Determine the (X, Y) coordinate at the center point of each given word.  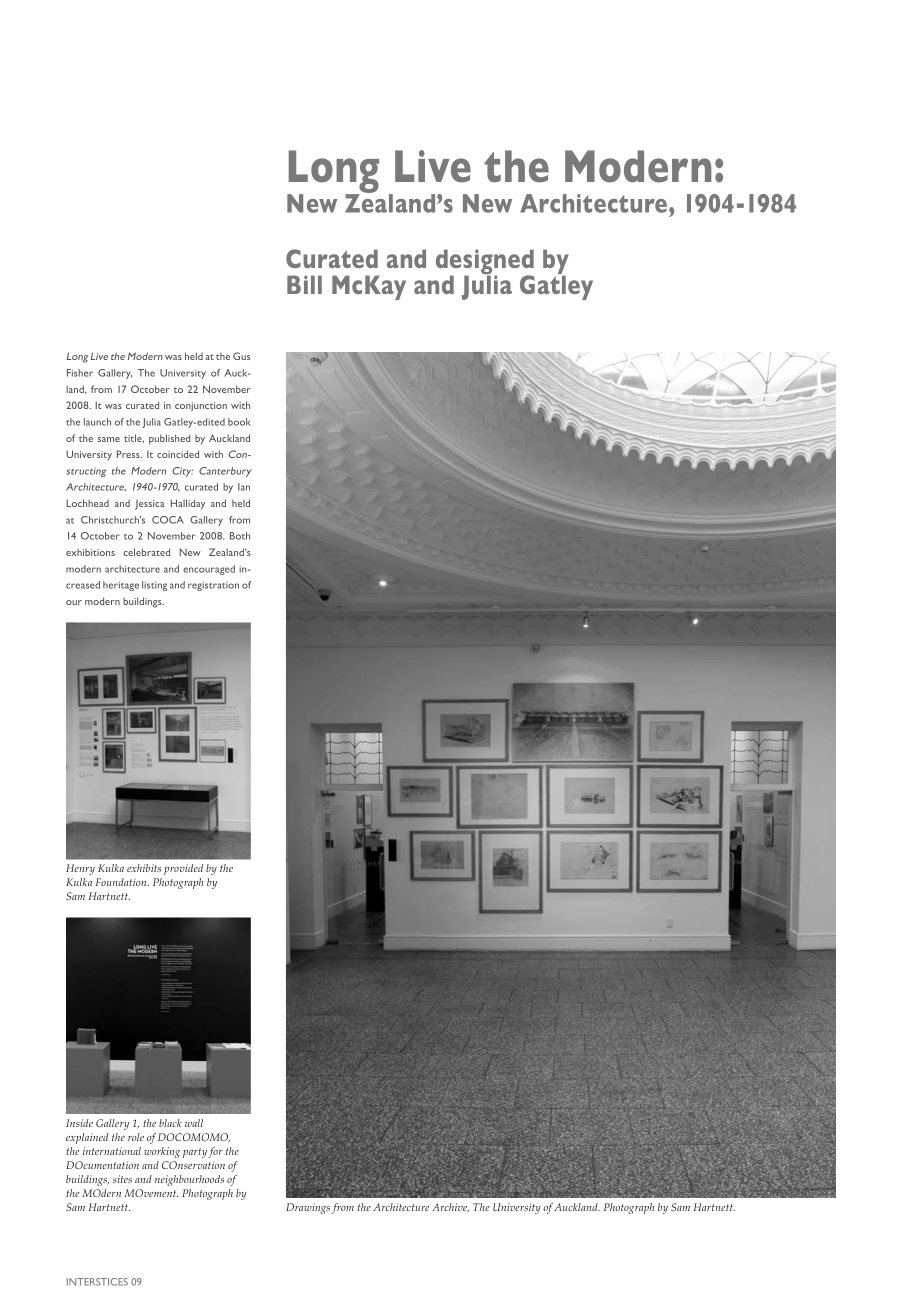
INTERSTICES (97, 1282)
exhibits (144, 868)
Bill (304, 284)
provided (183, 869)
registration (213, 586)
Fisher (80, 373)
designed (485, 263)
